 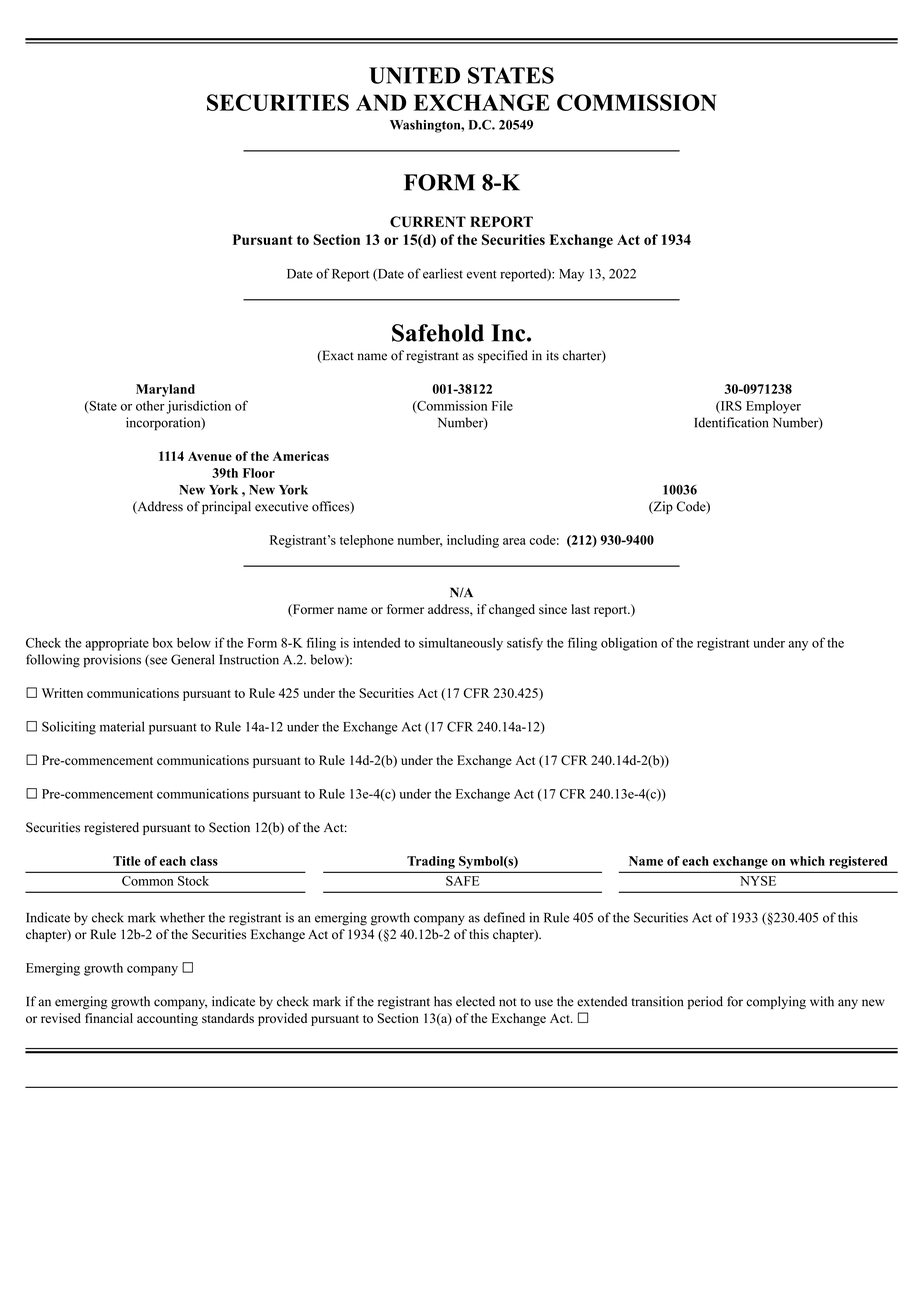 I want to click on period, so click(x=705, y=1002).
